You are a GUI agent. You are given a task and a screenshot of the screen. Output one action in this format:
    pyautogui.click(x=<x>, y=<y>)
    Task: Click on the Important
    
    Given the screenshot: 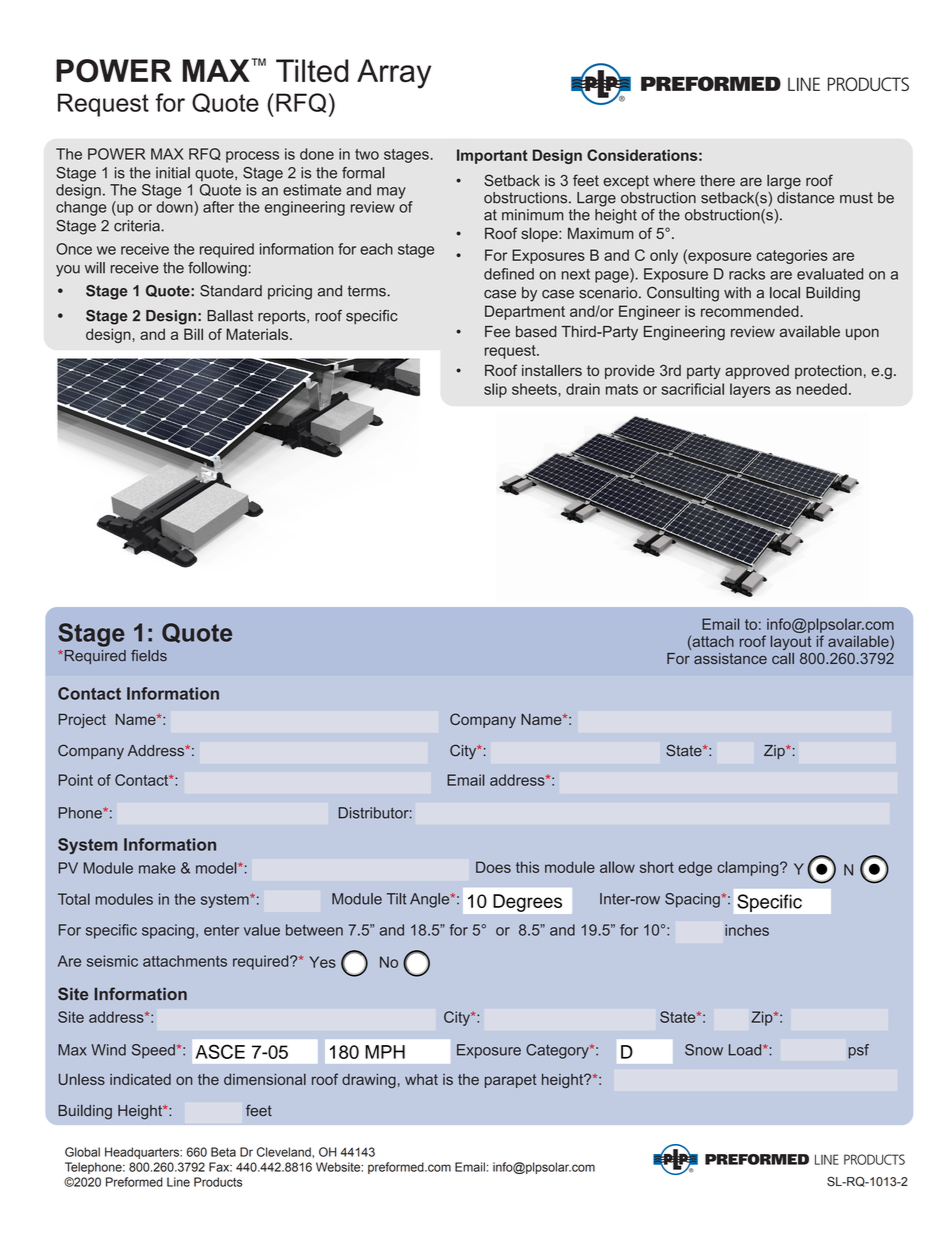 What is the action you would take?
    pyautogui.click(x=492, y=156)
